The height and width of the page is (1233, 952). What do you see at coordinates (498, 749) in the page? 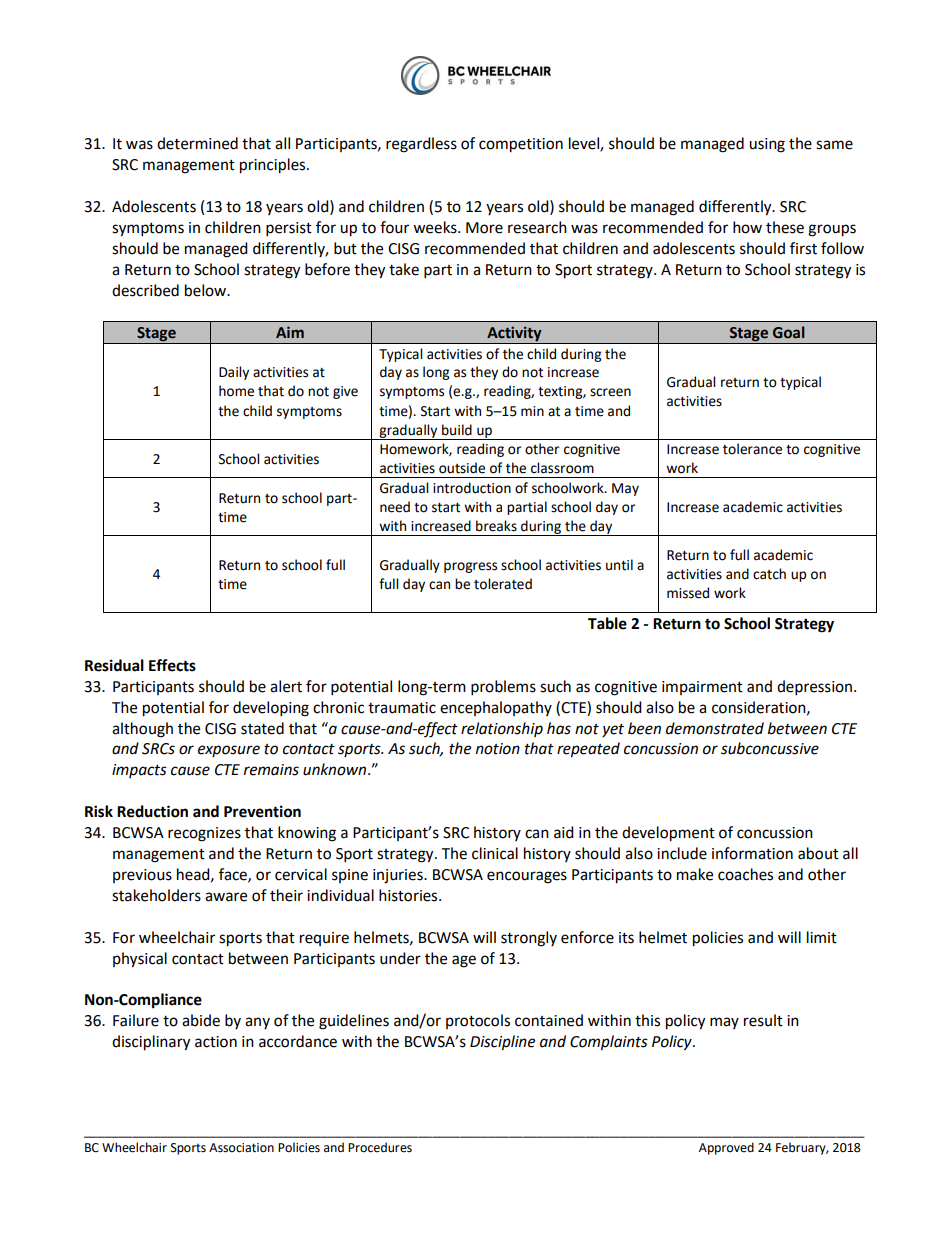
I see `notion` at bounding box center [498, 749].
